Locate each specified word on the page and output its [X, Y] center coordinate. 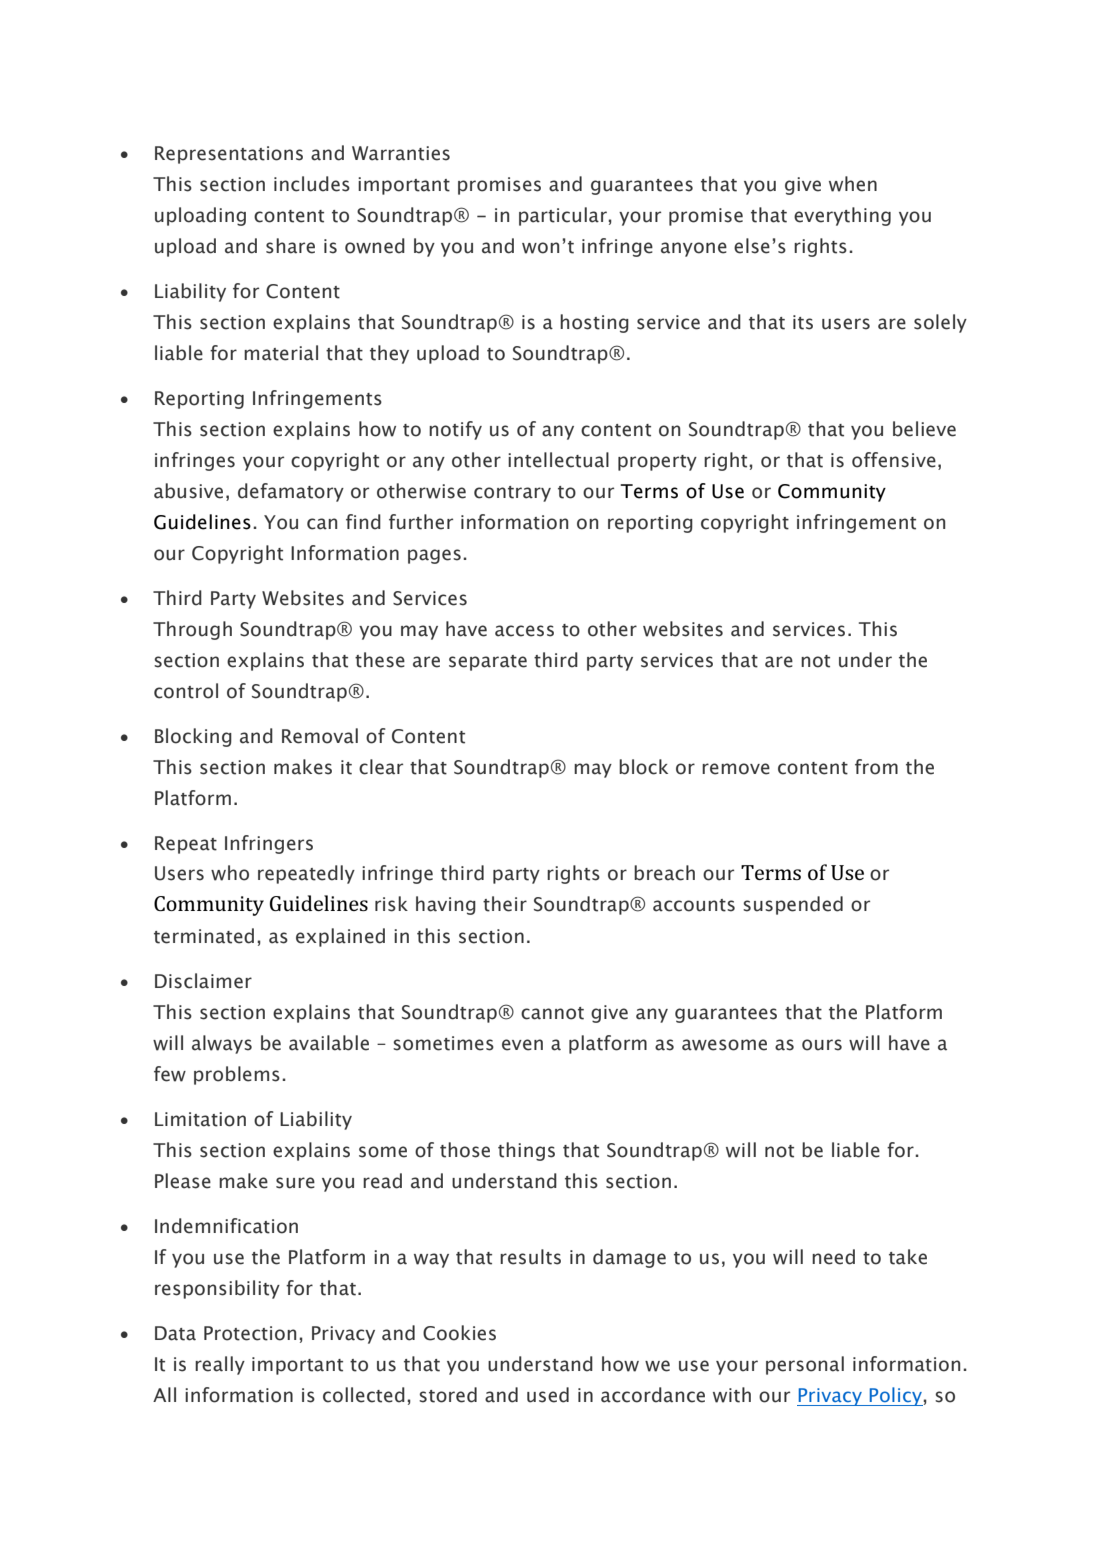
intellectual [558, 460]
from [876, 767]
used [548, 1395]
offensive [894, 460]
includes [312, 184]
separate [488, 663]
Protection [250, 1333]
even [522, 1045]
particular [564, 216]
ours [822, 1045]
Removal [320, 736]
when [853, 184]
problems [237, 1075]
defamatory [291, 492]
